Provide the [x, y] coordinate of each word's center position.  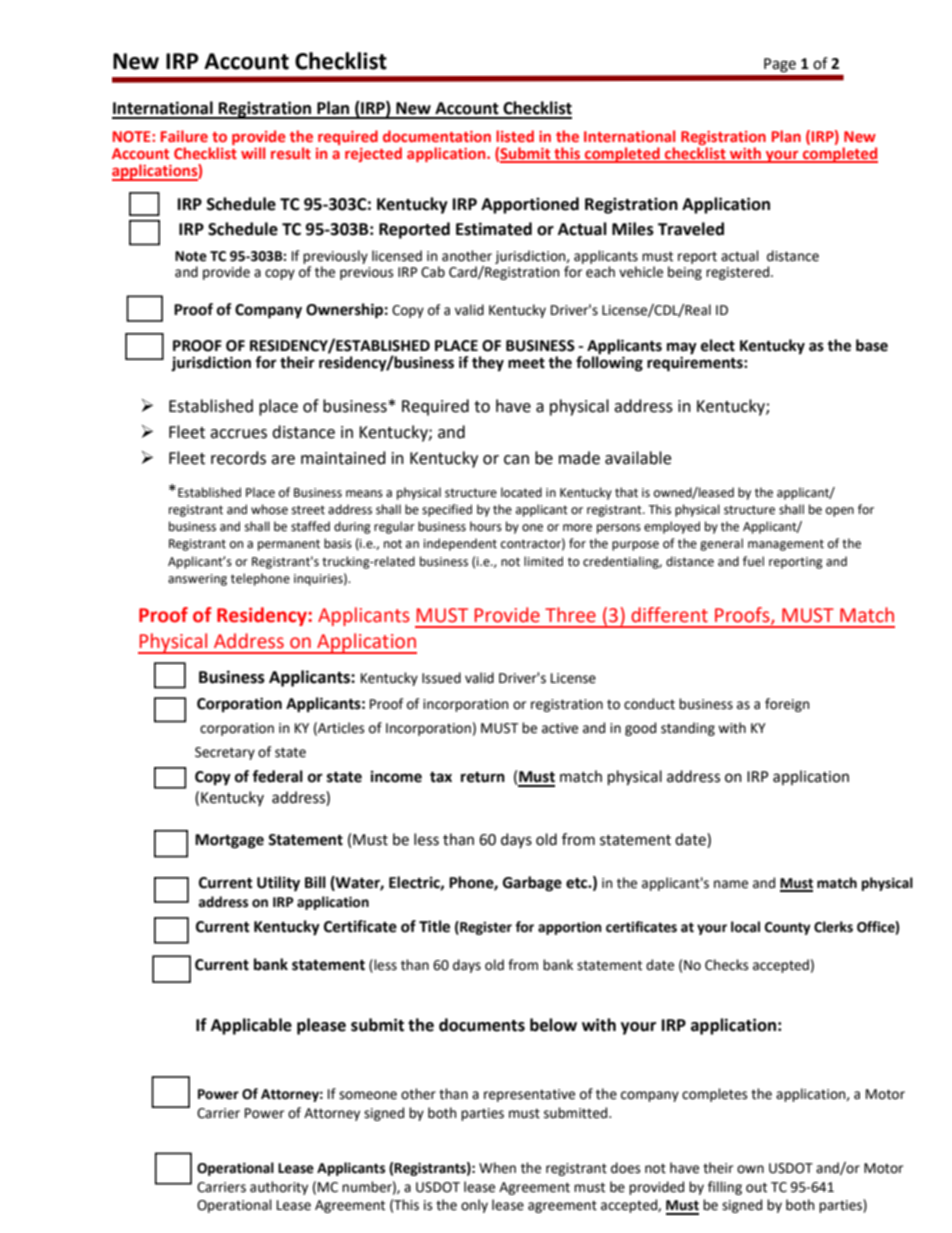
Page [780, 65]
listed [515, 136]
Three [570, 615]
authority [279, 1188]
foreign [787, 705]
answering [197, 580]
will [253, 153]
